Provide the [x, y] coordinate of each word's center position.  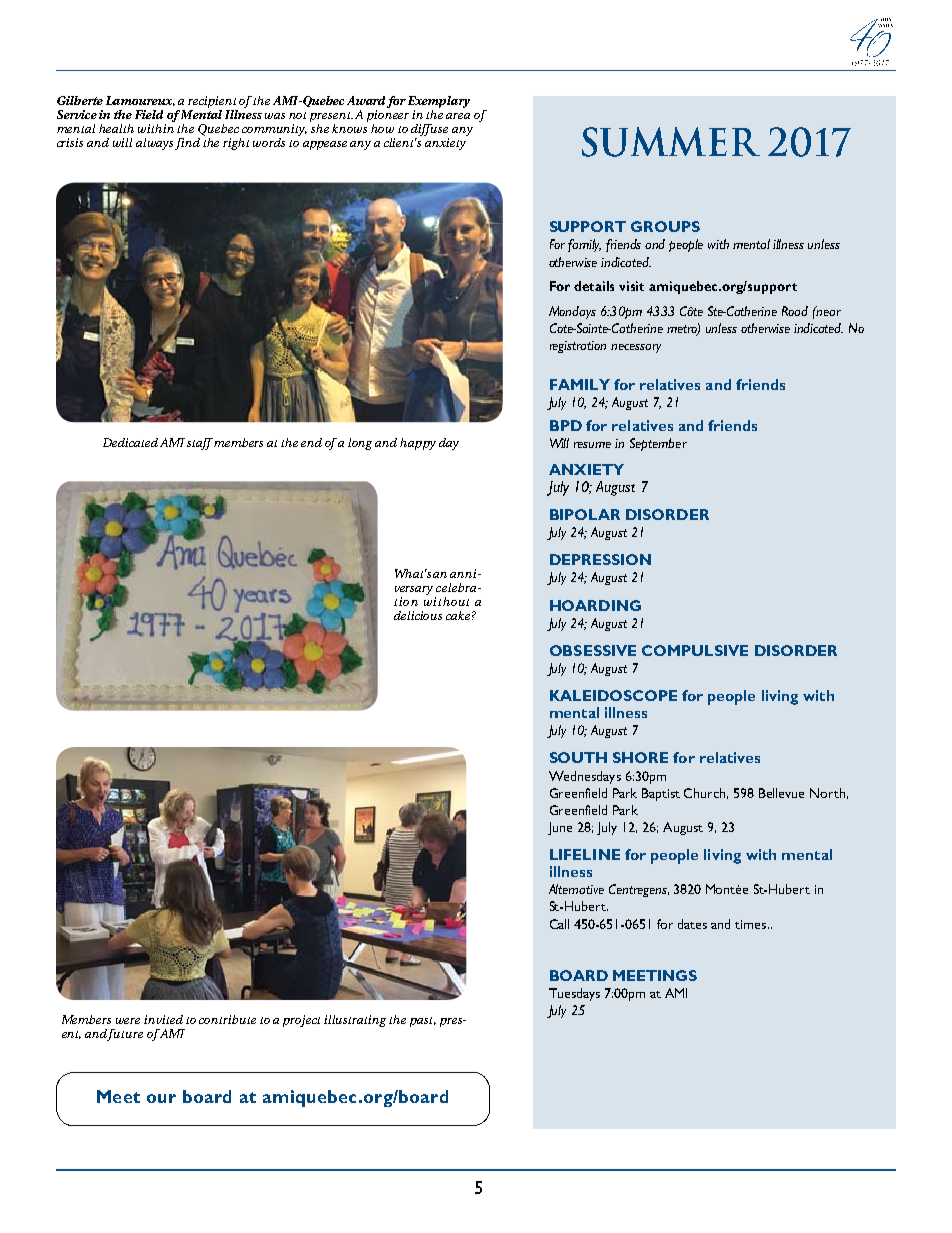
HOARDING [595, 605]
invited [163, 1019]
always [156, 144]
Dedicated [130, 442]
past [423, 1022]
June [560, 828]
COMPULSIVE [695, 650]
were [128, 1021]
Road [795, 311]
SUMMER [671, 142]
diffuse [430, 131]
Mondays [572, 312]
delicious [418, 615]
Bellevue [781, 793]
